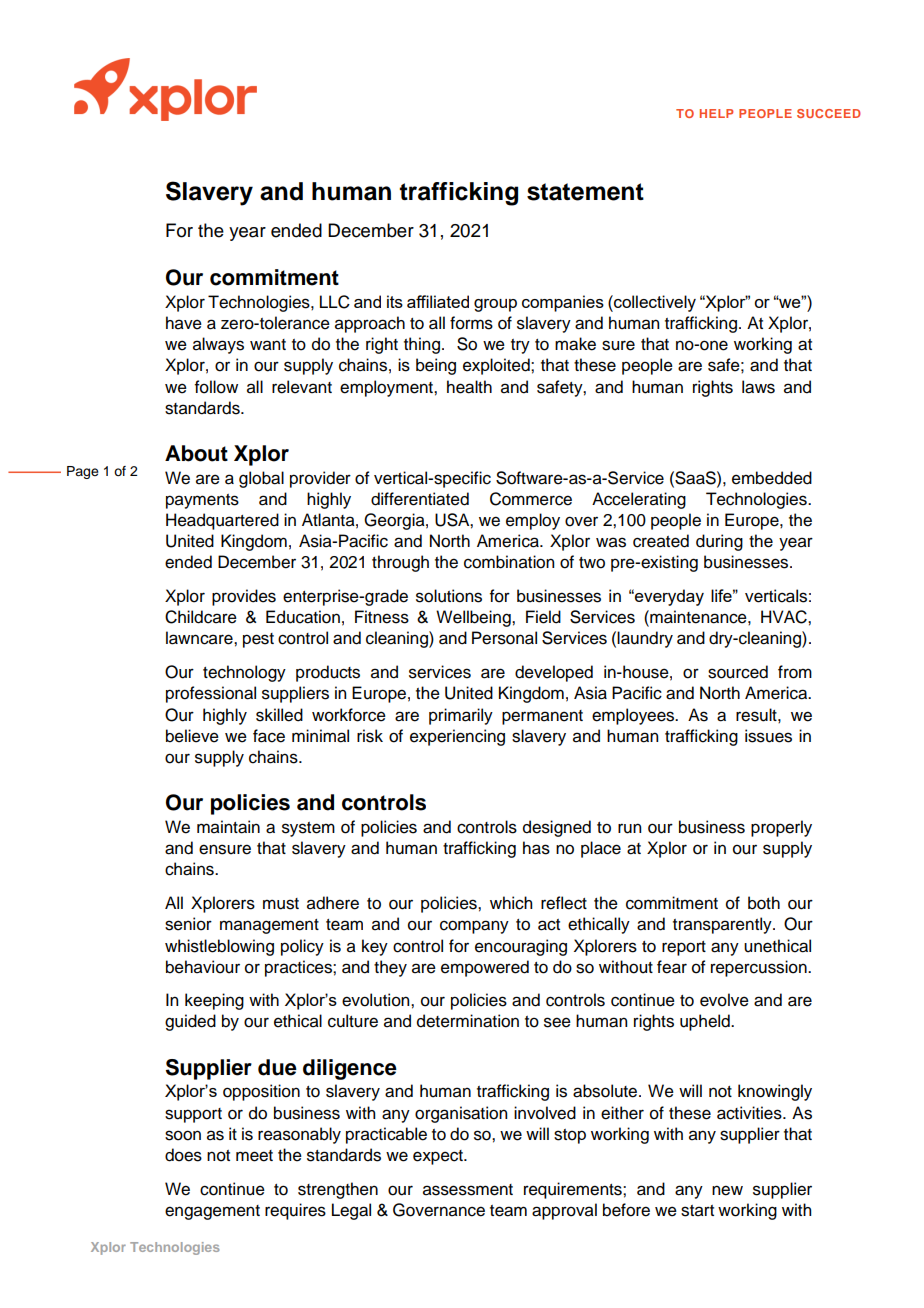  Describe the element at coordinates (738, 672) in the screenshot. I see `sourced` at that location.
